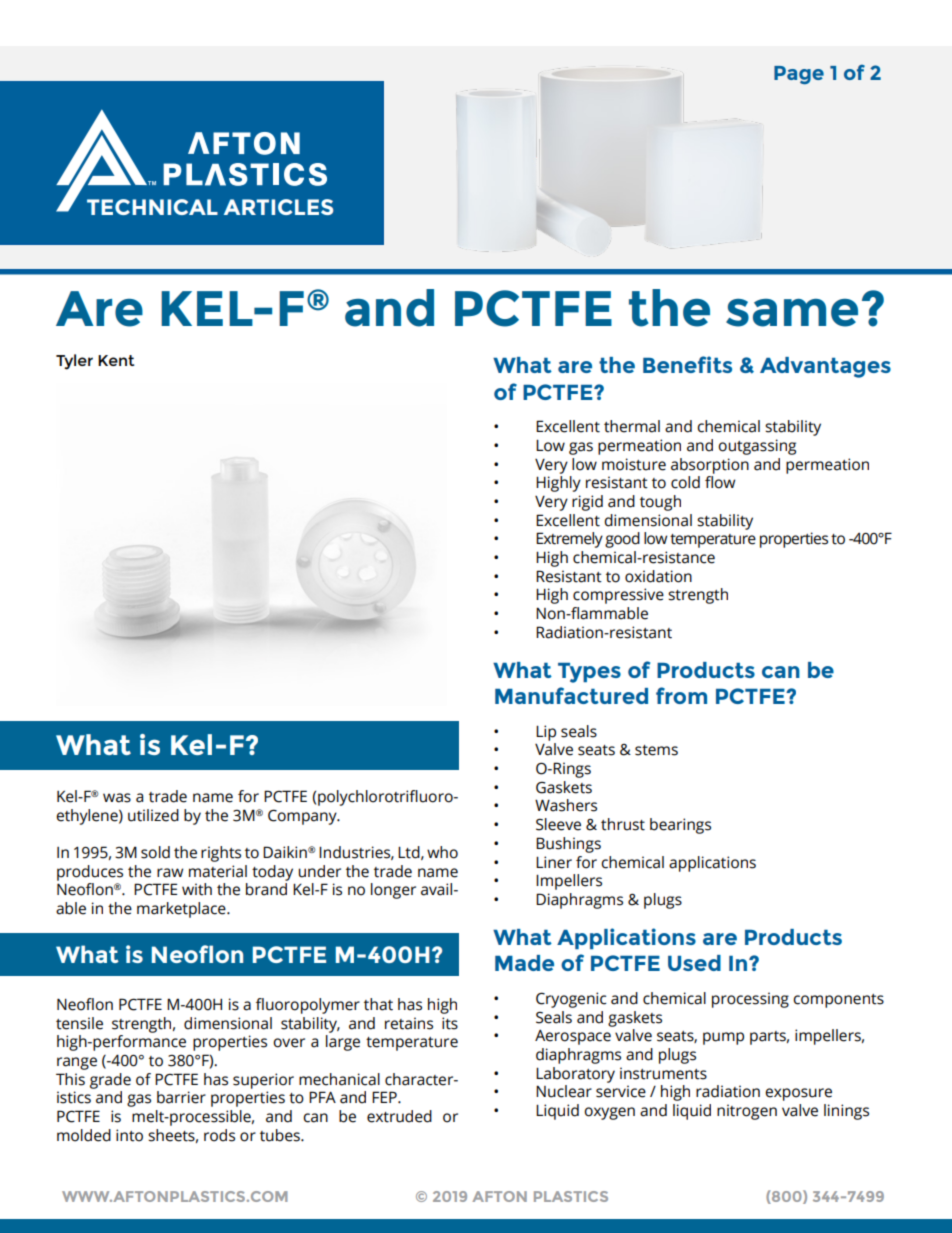 Image resolution: width=952 pixels, height=1233 pixels. Describe the element at coordinates (116, 360) in the screenshot. I see `Kent` at that location.
